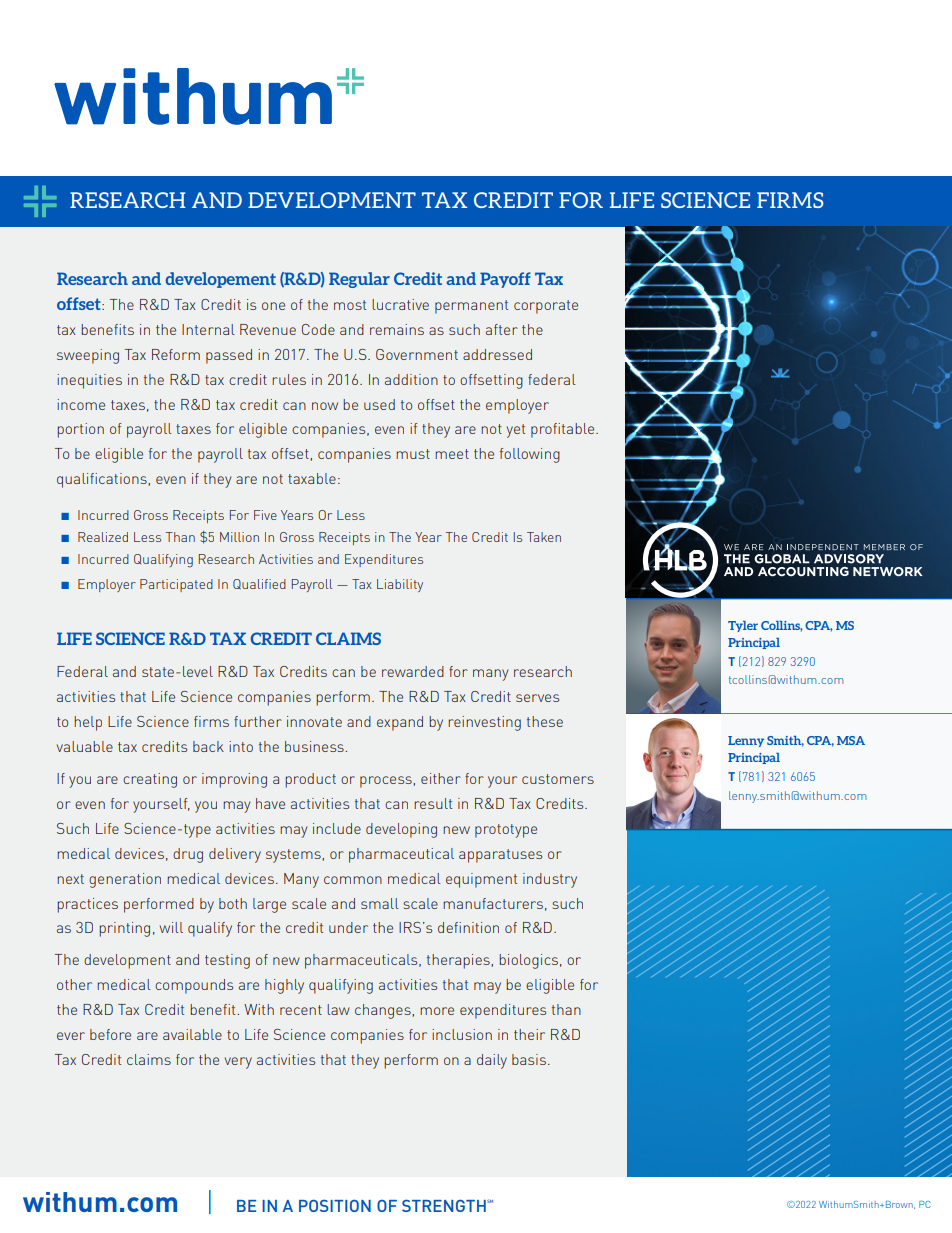 The width and height of the screenshot is (952, 1233). Describe the element at coordinates (208, 746) in the screenshot. I see `back` at that location.
